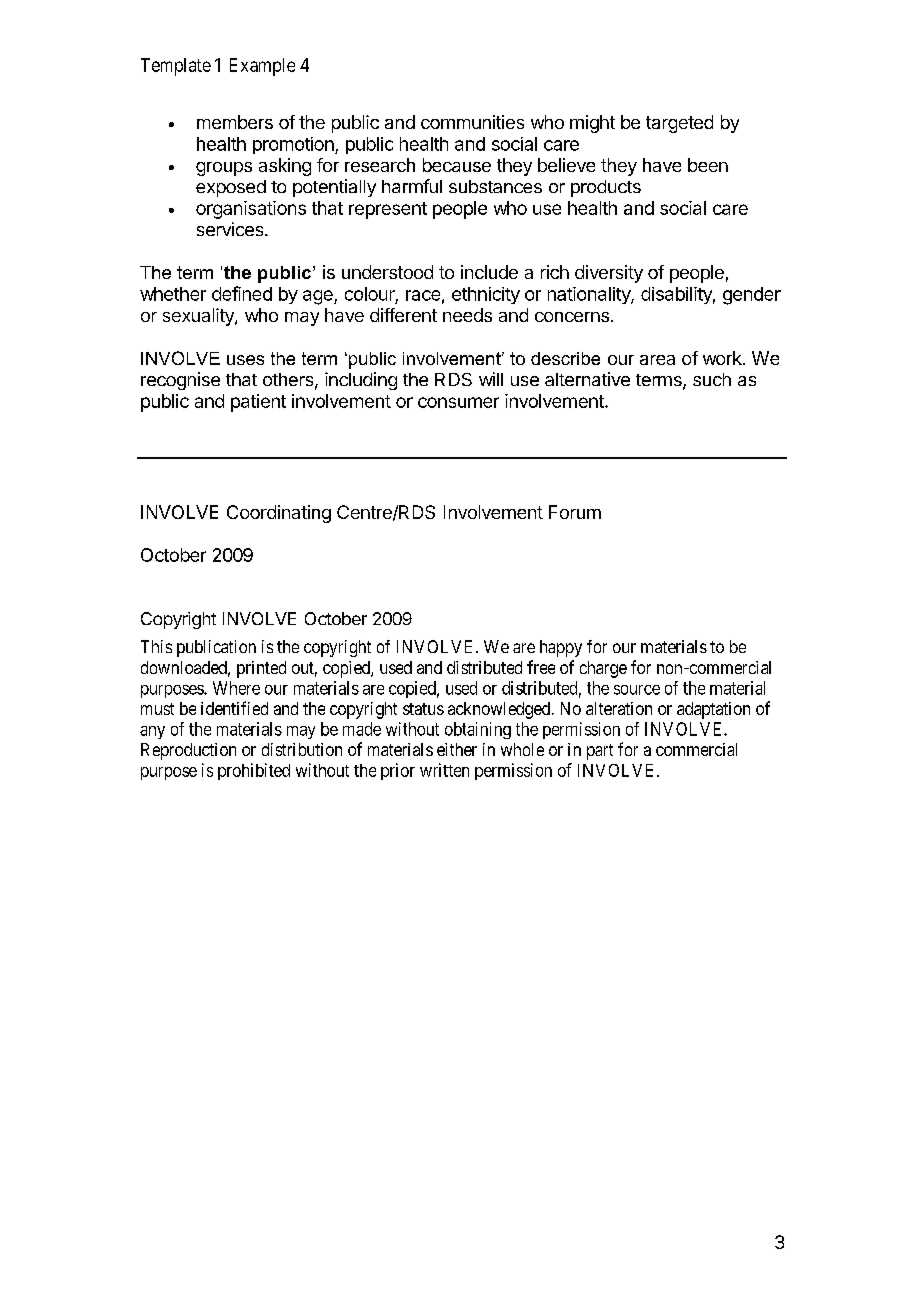 The width and height of the screenshot is (924, 1308). Describe the element at coordinates (679, 124) in the screenshot. I see `targeted` at that location.
